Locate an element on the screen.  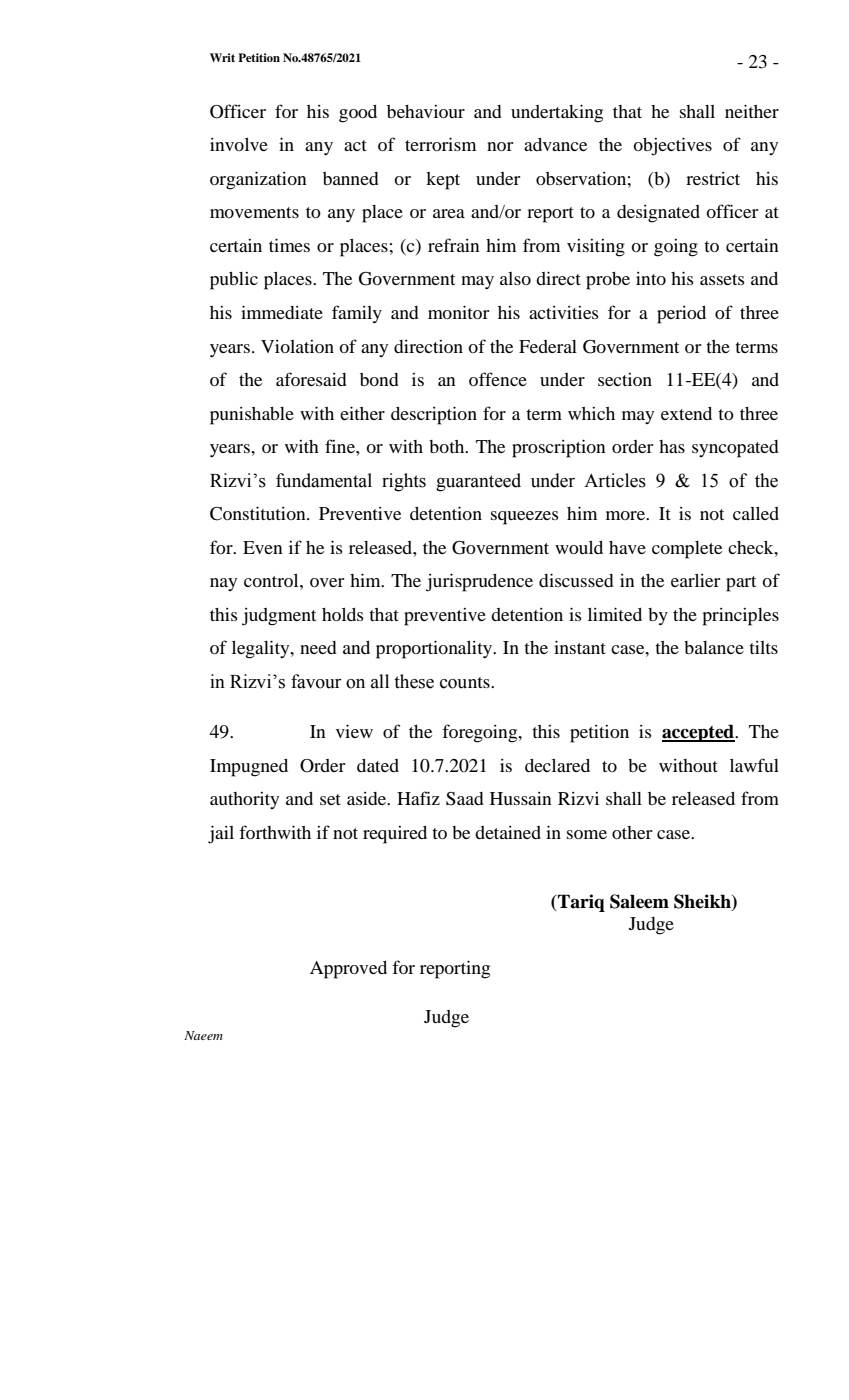
objectives is located at coordinates (672, 146).
